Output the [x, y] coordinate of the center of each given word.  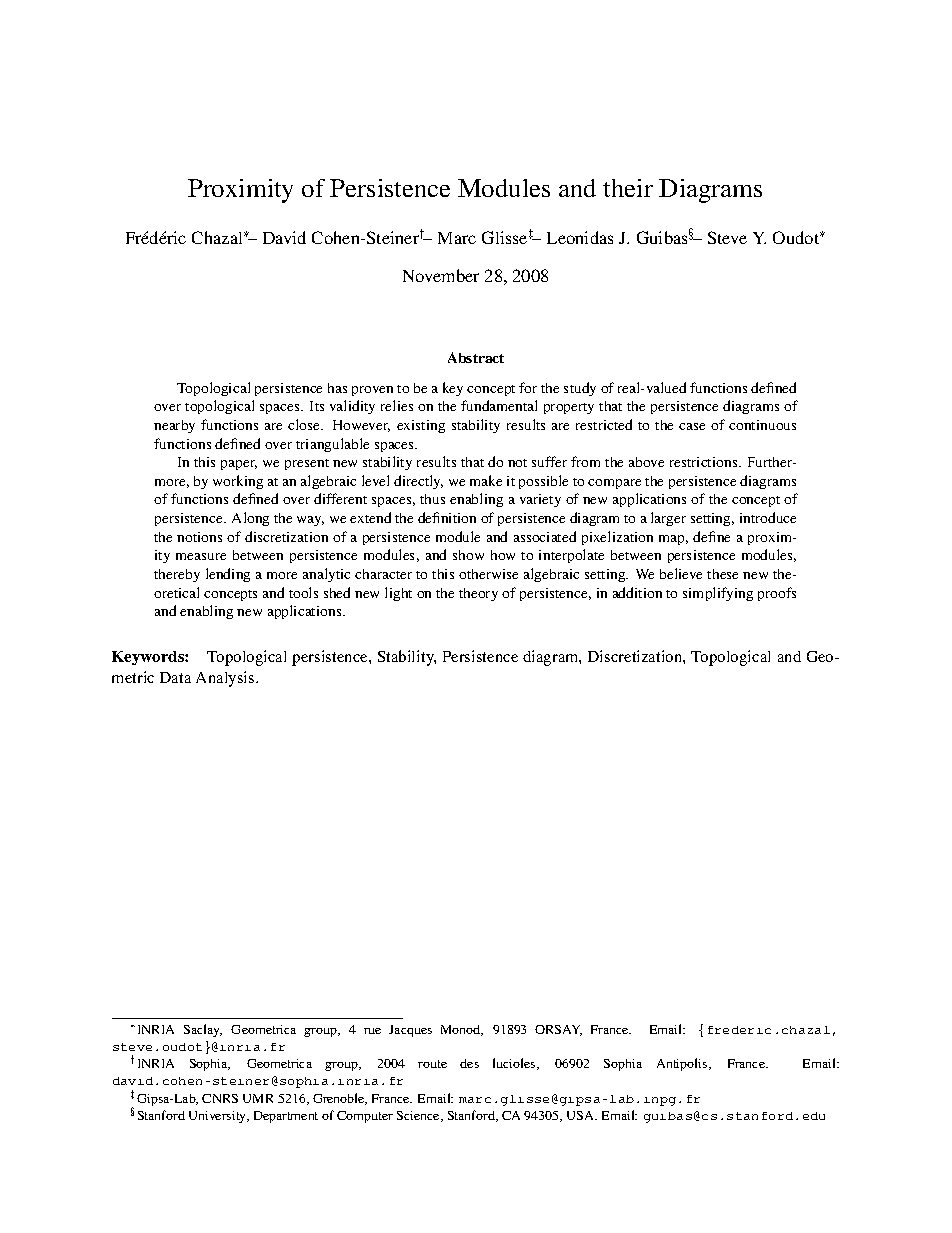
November [441, 275]
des [469, 1063]
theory [478, 594]
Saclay [203, 1030]
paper [239, 465]
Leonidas [580, 237]
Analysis [226, 679]
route [432, 1064]
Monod [462, 1030]
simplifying [718, 594]
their [628, 188]
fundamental [499, 405]
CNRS [220, 1098]
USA [582, 1115]
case [692, 426]
